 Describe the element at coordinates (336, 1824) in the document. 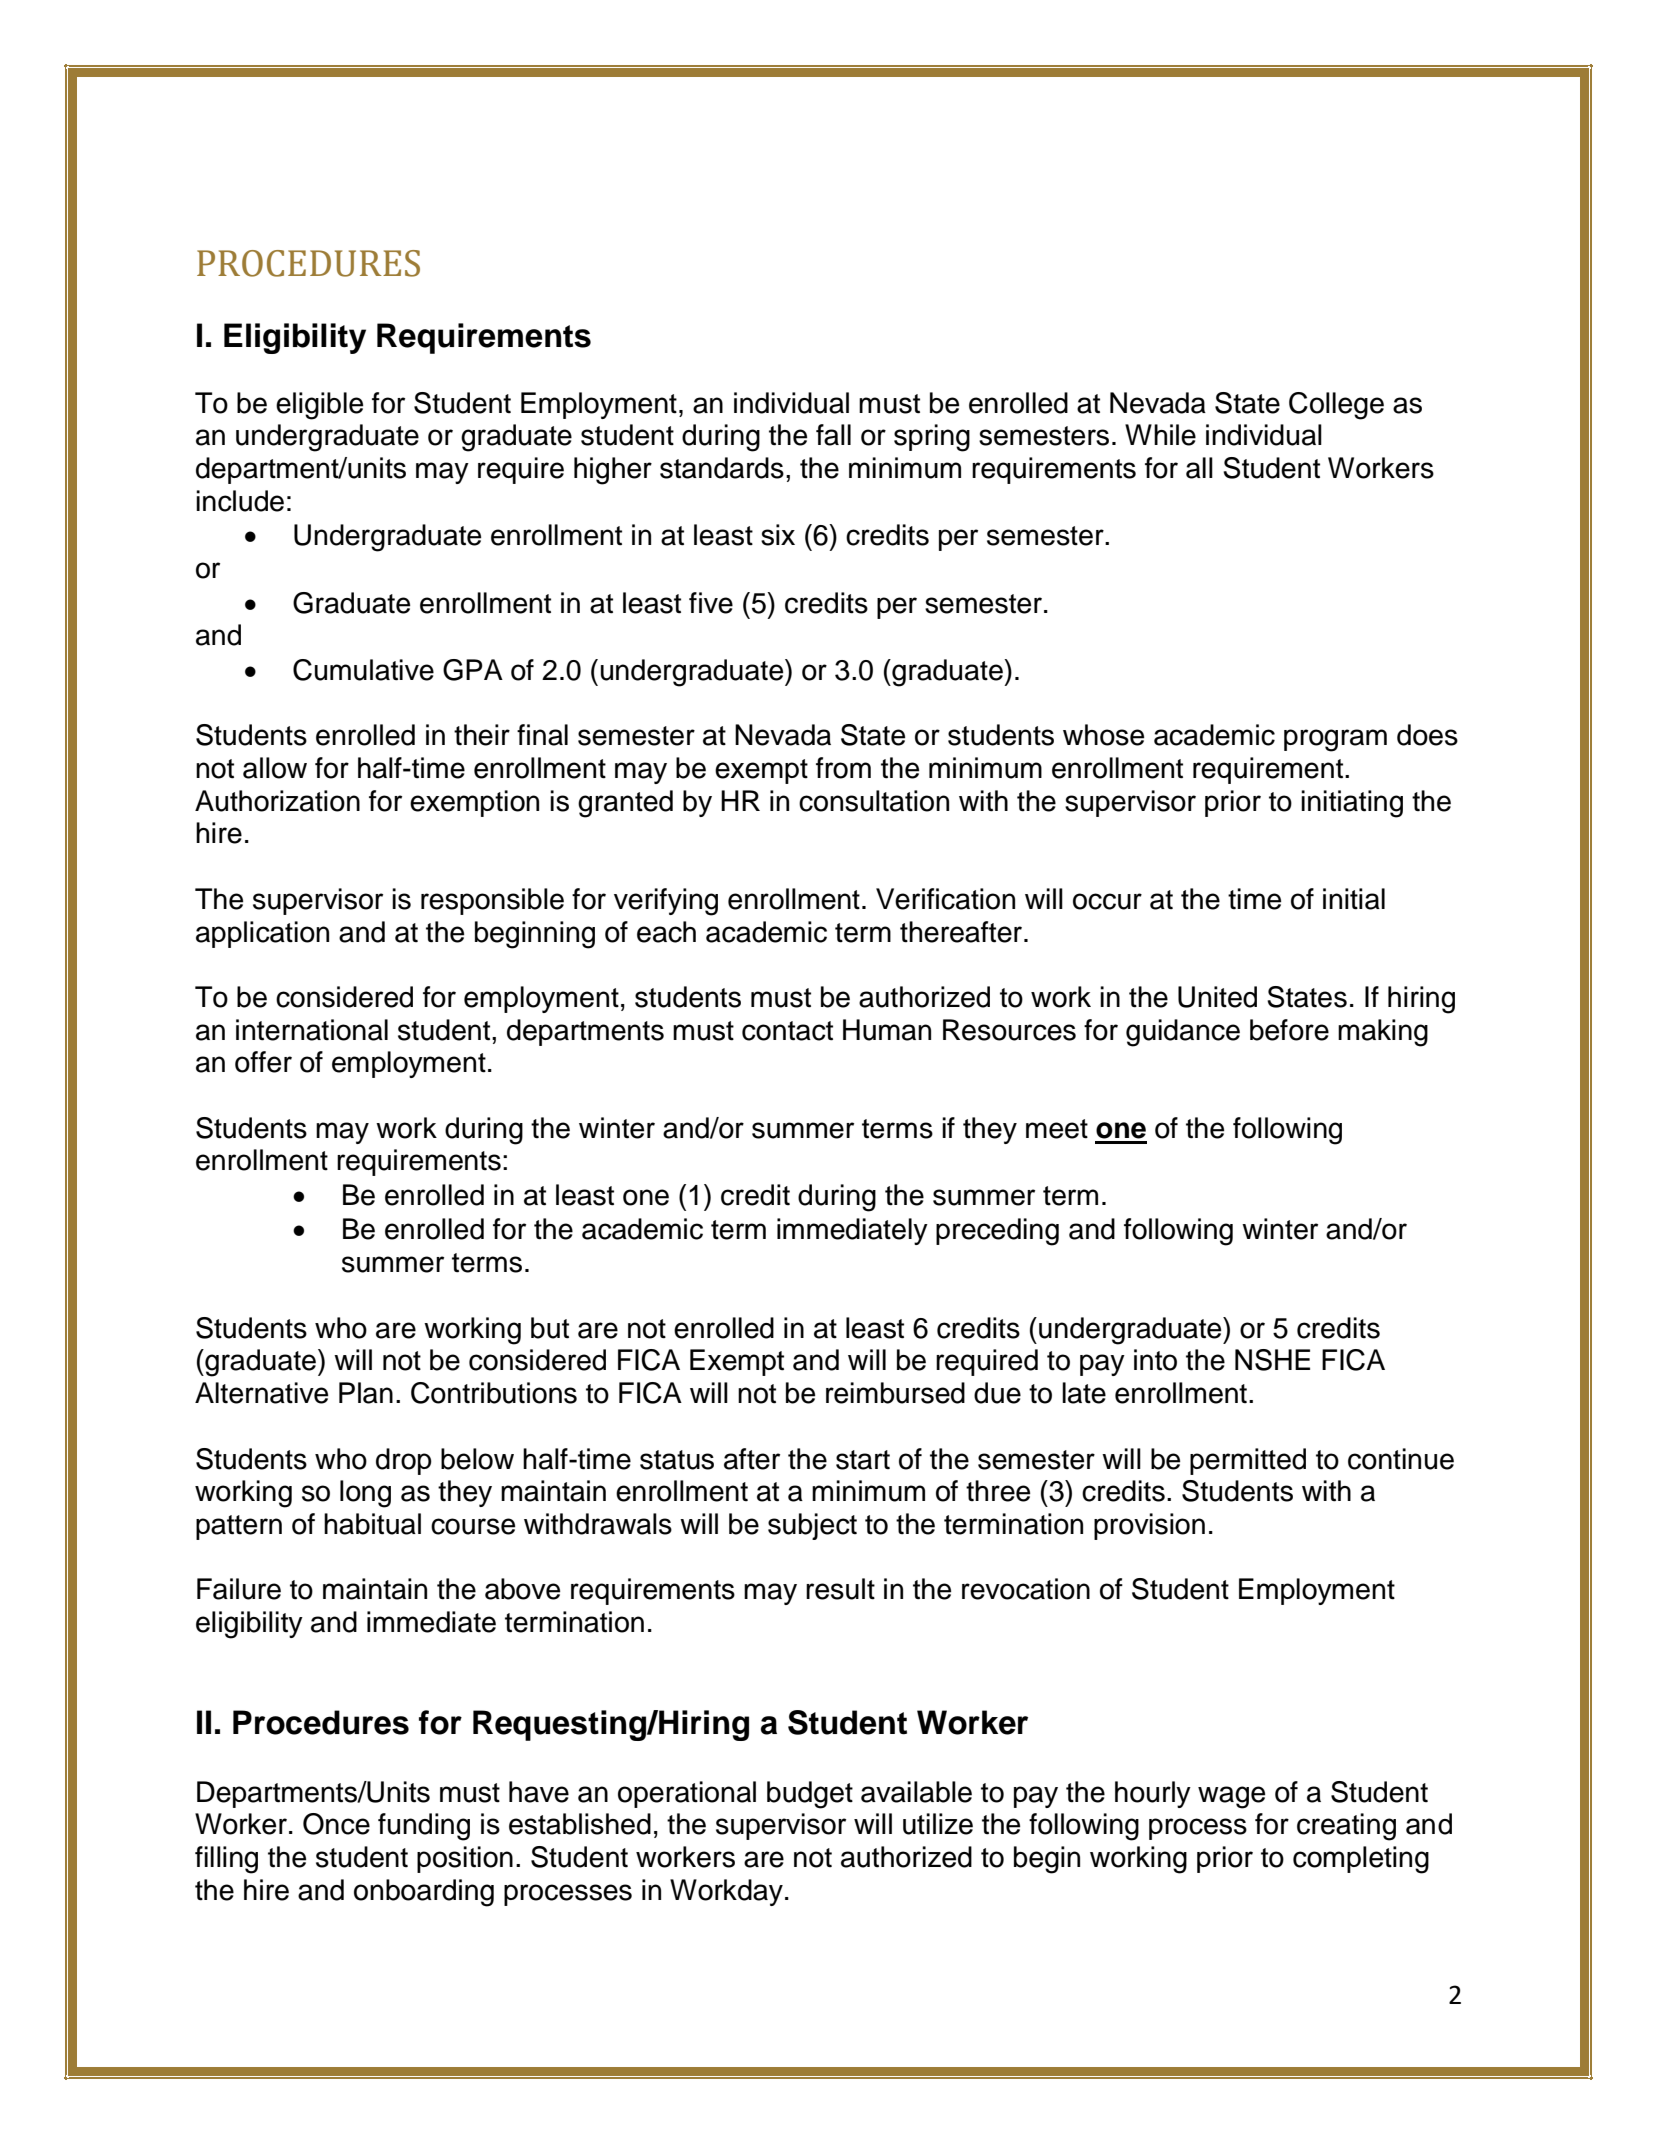

I see `Once` at that location.
